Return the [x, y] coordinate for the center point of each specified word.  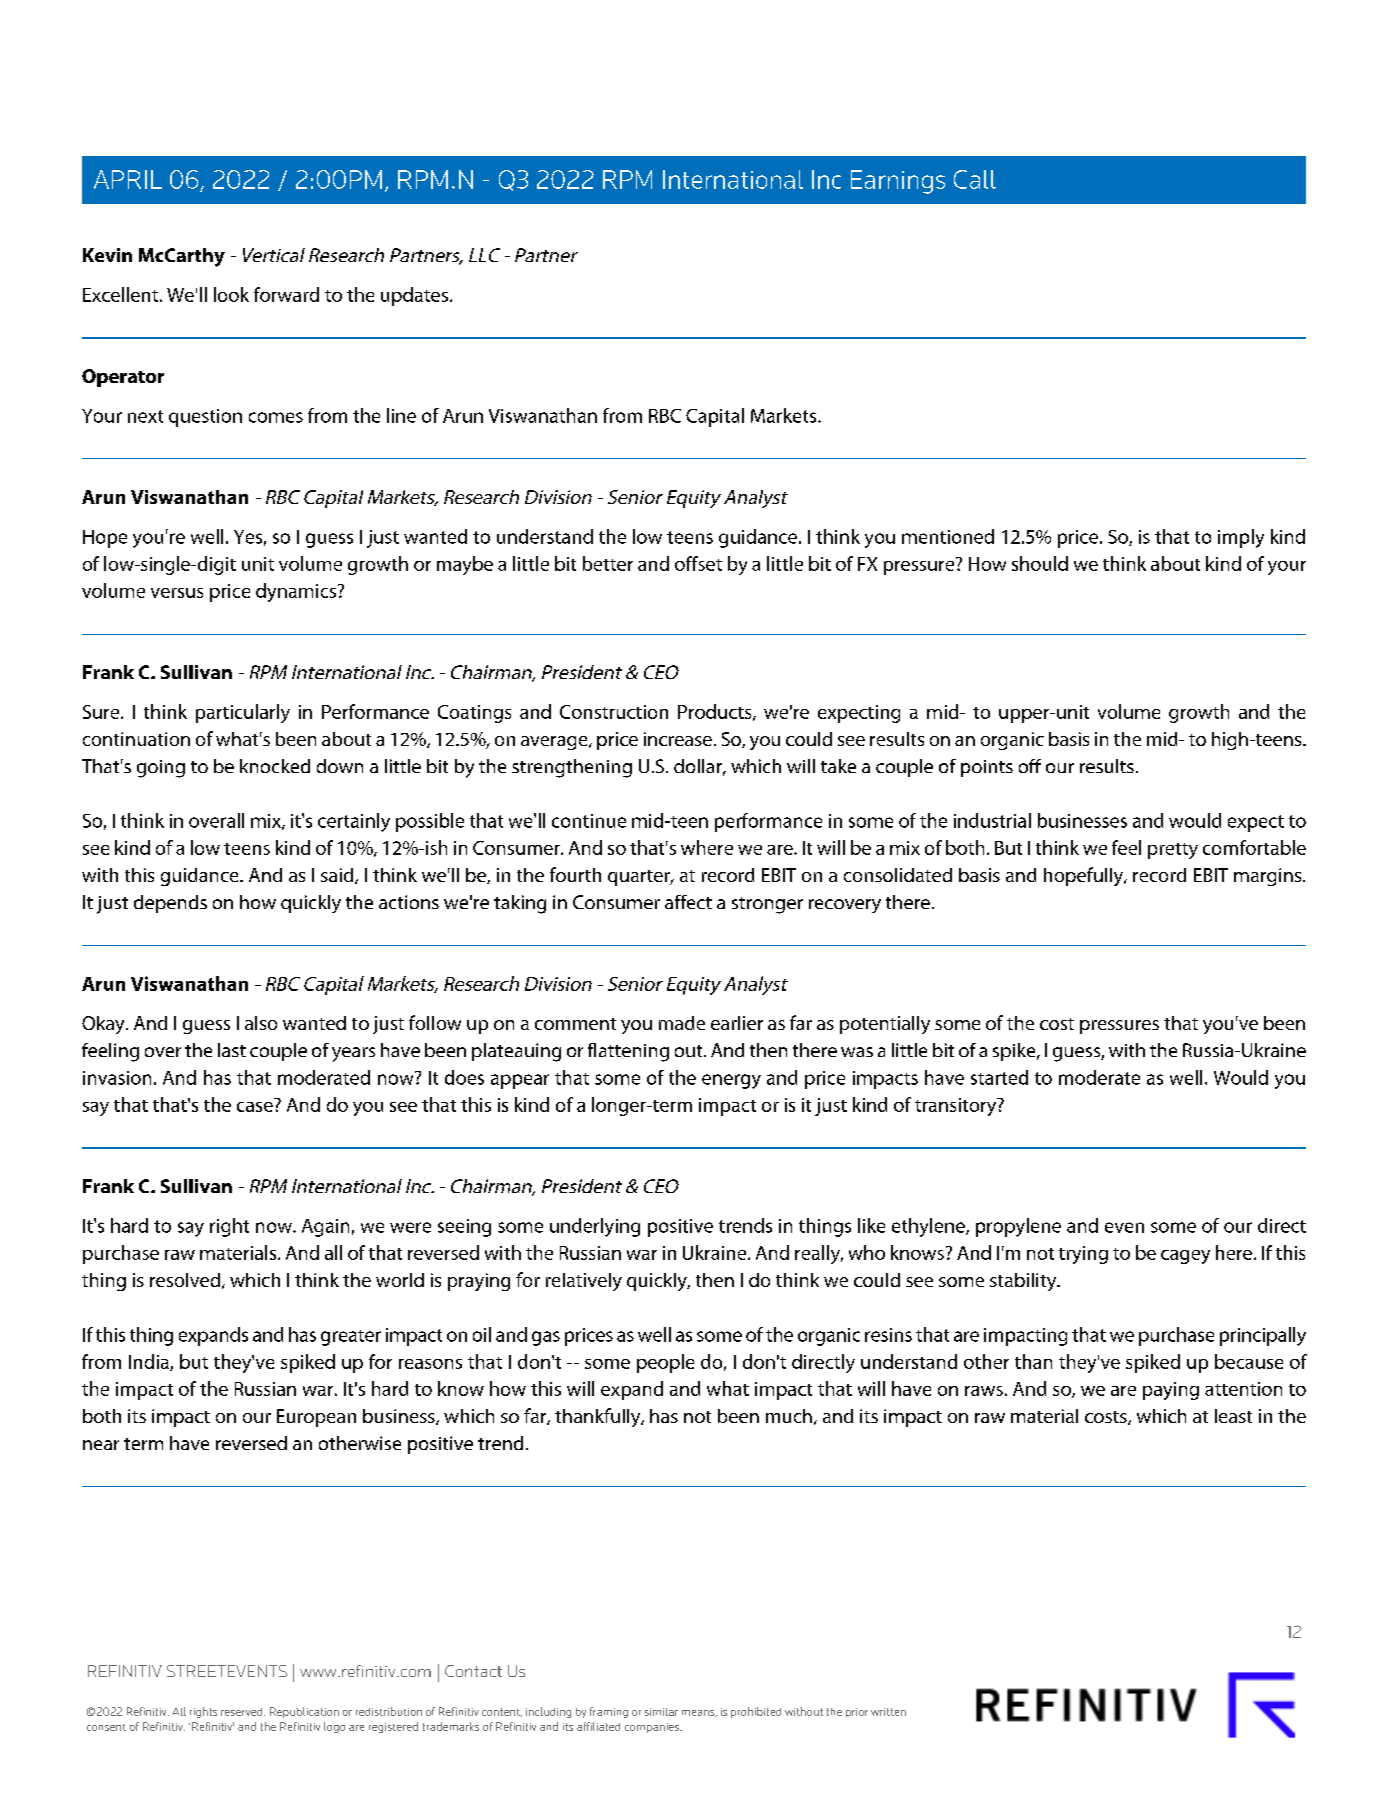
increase [678, 739]
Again [325, 1228]
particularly [243, 713]
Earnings [898, 182]
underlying [595, 1227]
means [699, 1713]
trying [1083, 1255]
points [987, 768]
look [231, 294]
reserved [243, 1712]
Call [975, 179]
